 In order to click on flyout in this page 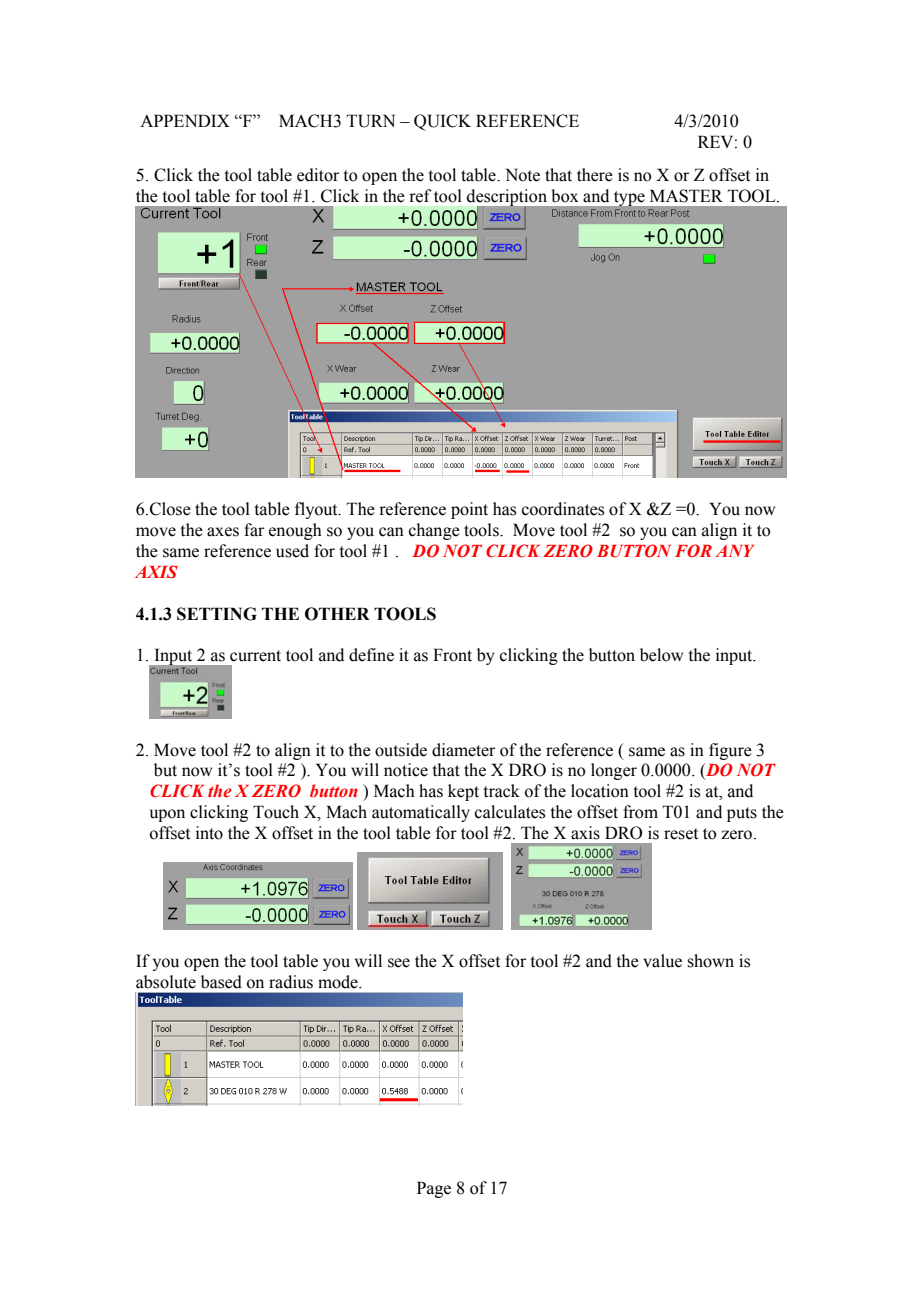, I will do `click(317, 510)`.
